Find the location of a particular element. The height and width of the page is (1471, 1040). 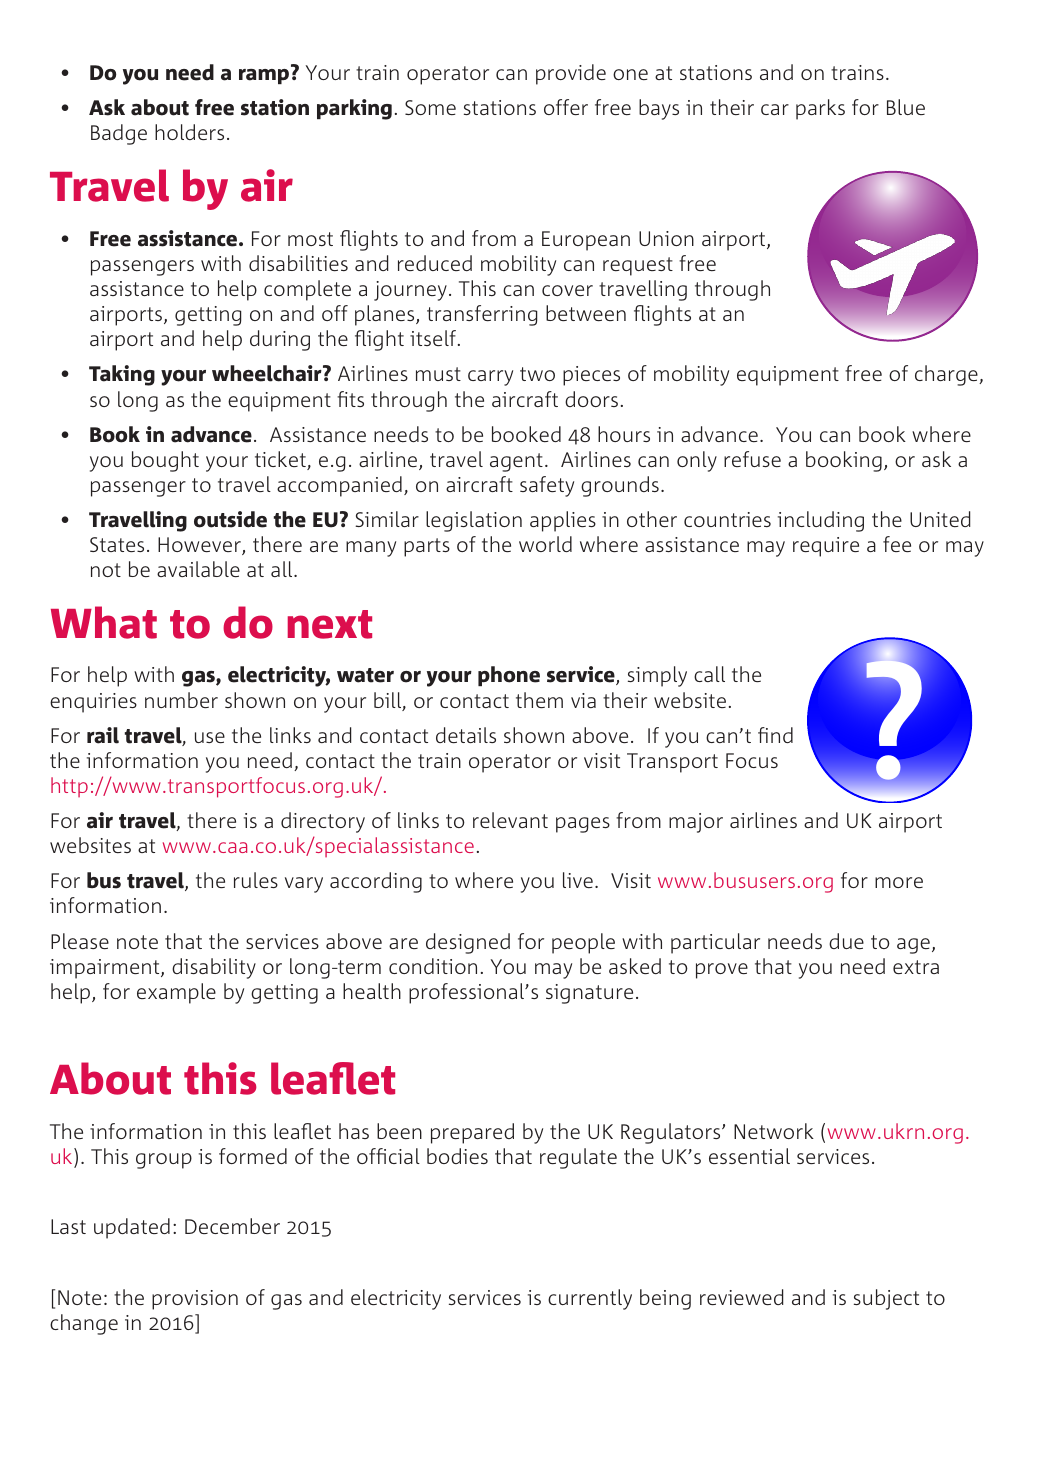

provision is located at coordinates (195, 1300).
